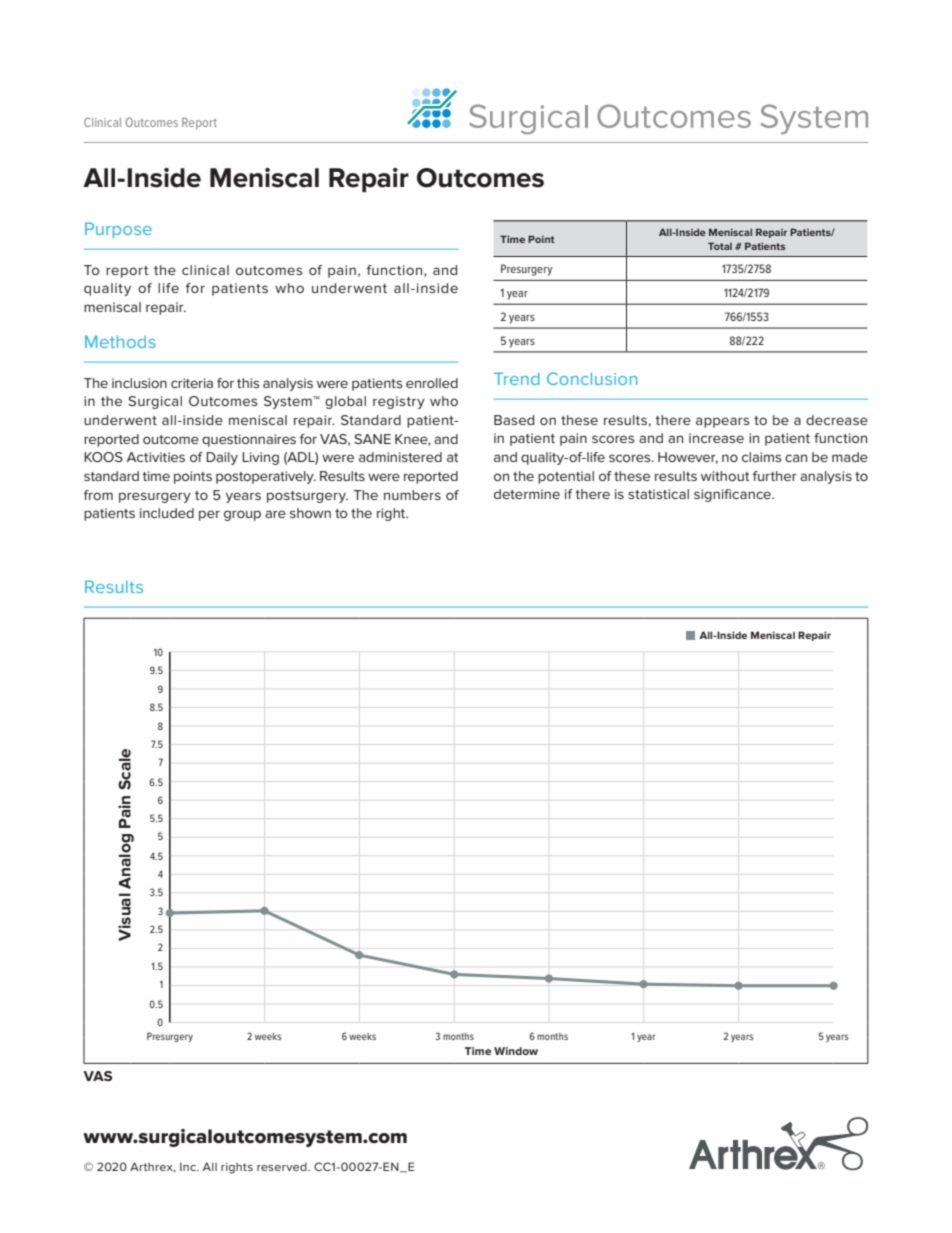 This page has width=952, height=1233. I want to click on Total, so click(720, 246).
